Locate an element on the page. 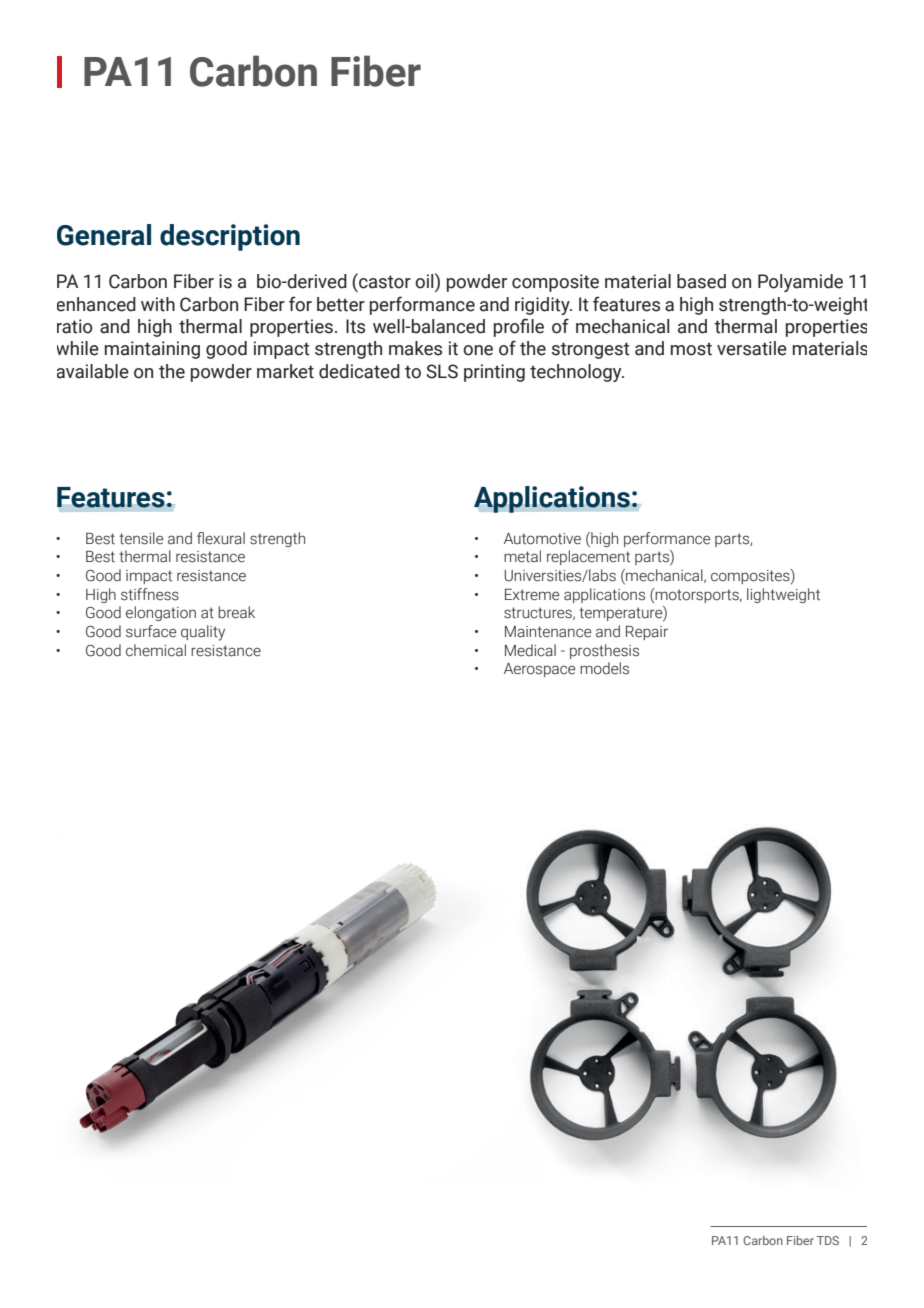 This document has width=924, height=1308. Medical is located at coordinates (530, 650).
